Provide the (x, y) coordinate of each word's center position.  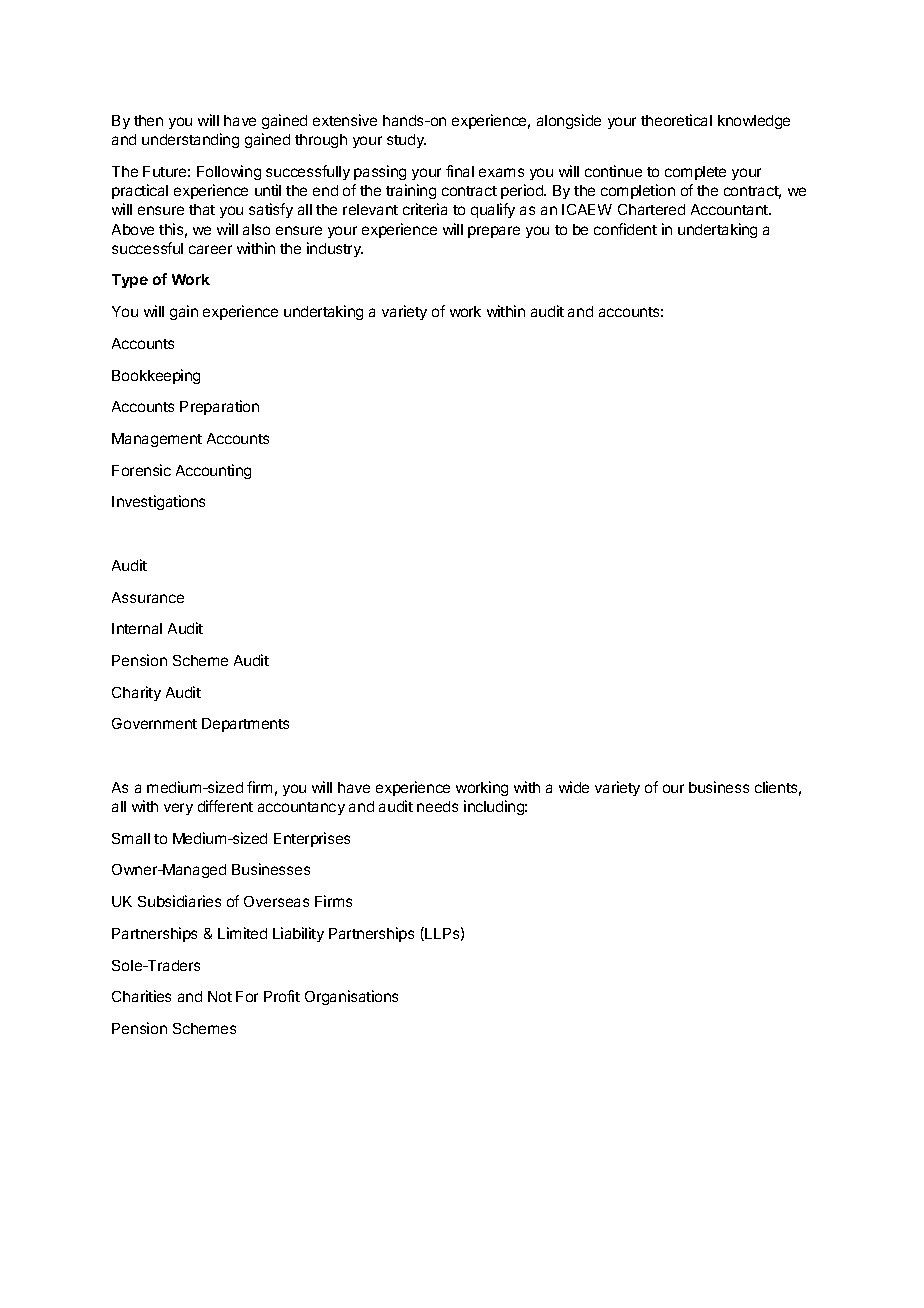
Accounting (213, 471)
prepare (494, 232)
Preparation (219, 407)
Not (220, 996)
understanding (190, 140)
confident (625, 229)
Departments (245, 725)
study (406, 141)
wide (574, 787)
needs (437, 806)
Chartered (651, 209)
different (225, 806)
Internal (137, 628)
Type (130, 281)
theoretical (676, 120)
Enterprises (312, 839)
